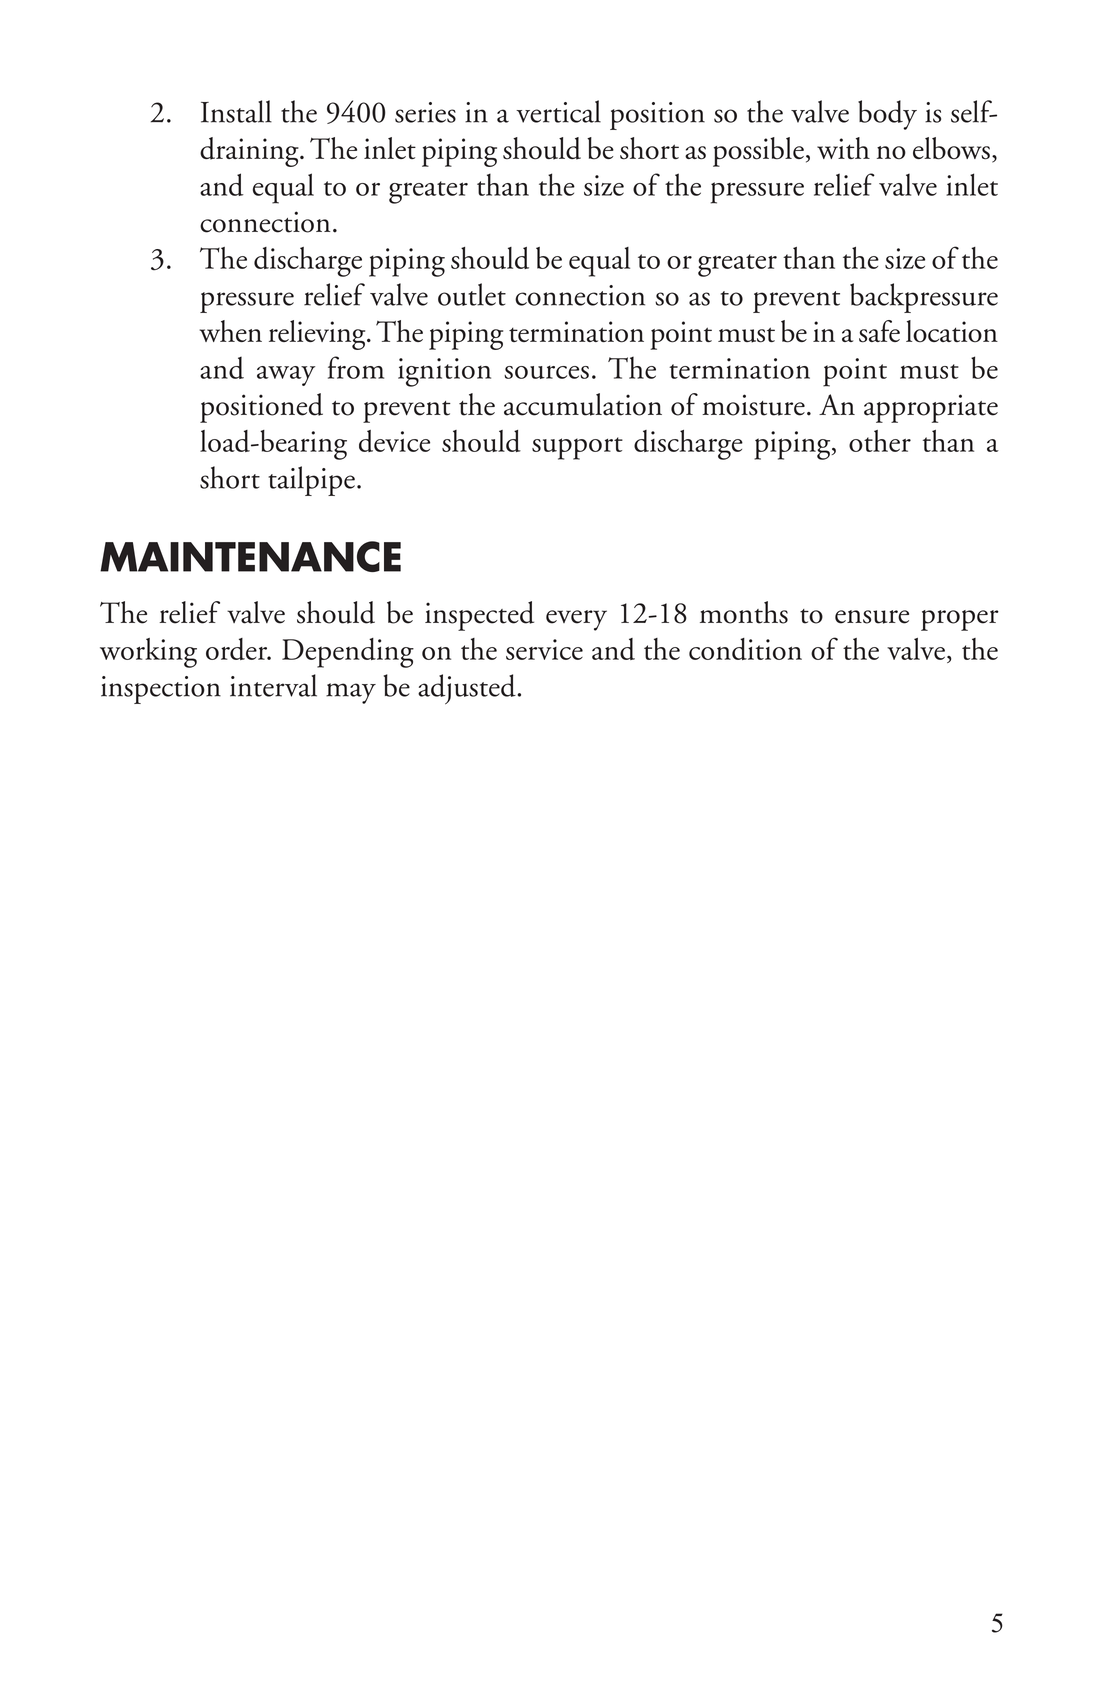  I want to click on appropriate, so click(931, 408).
